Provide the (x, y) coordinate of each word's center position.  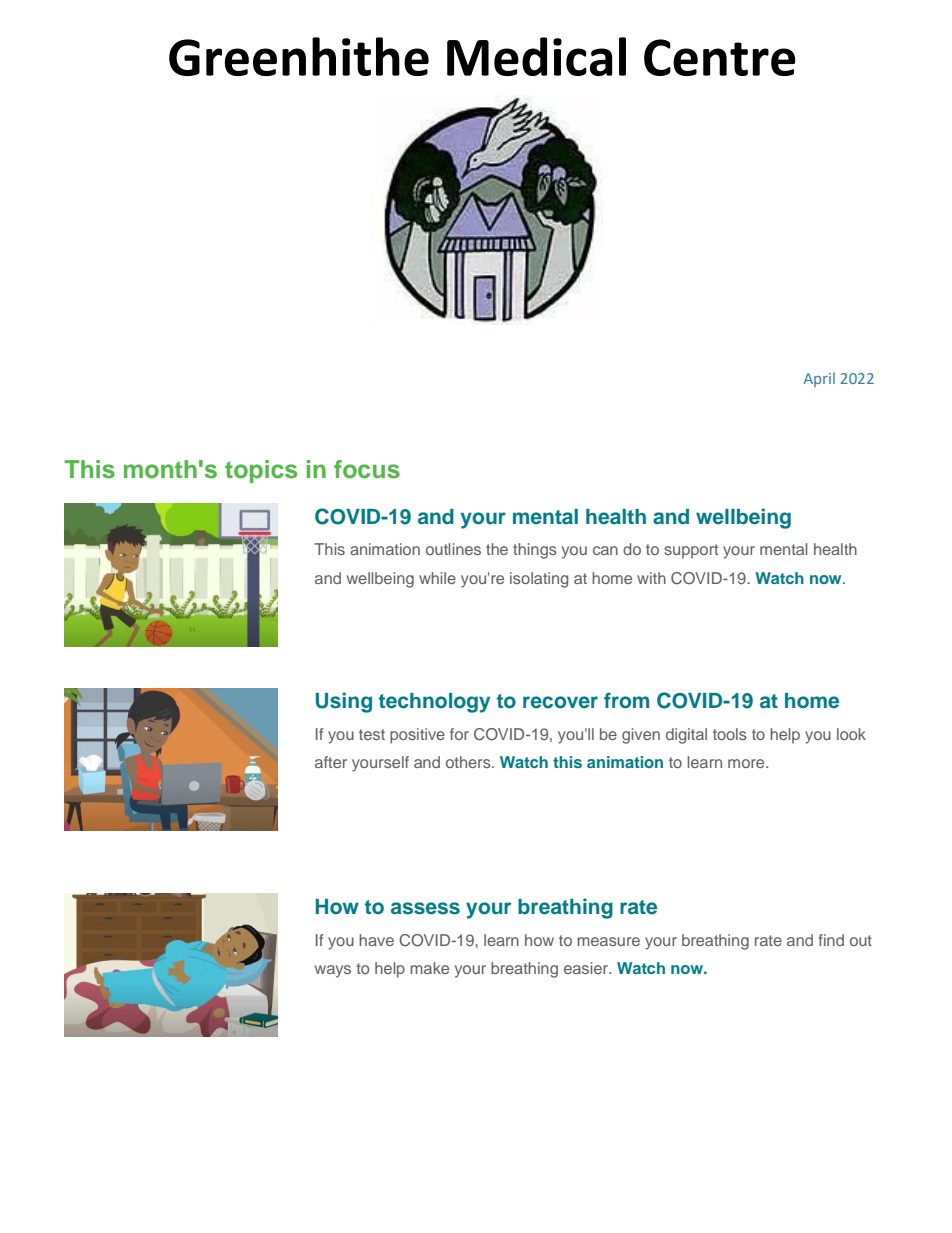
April (819, 379)
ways (333, 971)
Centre (720, 57)
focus (367, 469)
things (535, 551)
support (691, 551)
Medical (536, 56)
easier (587, 968)
